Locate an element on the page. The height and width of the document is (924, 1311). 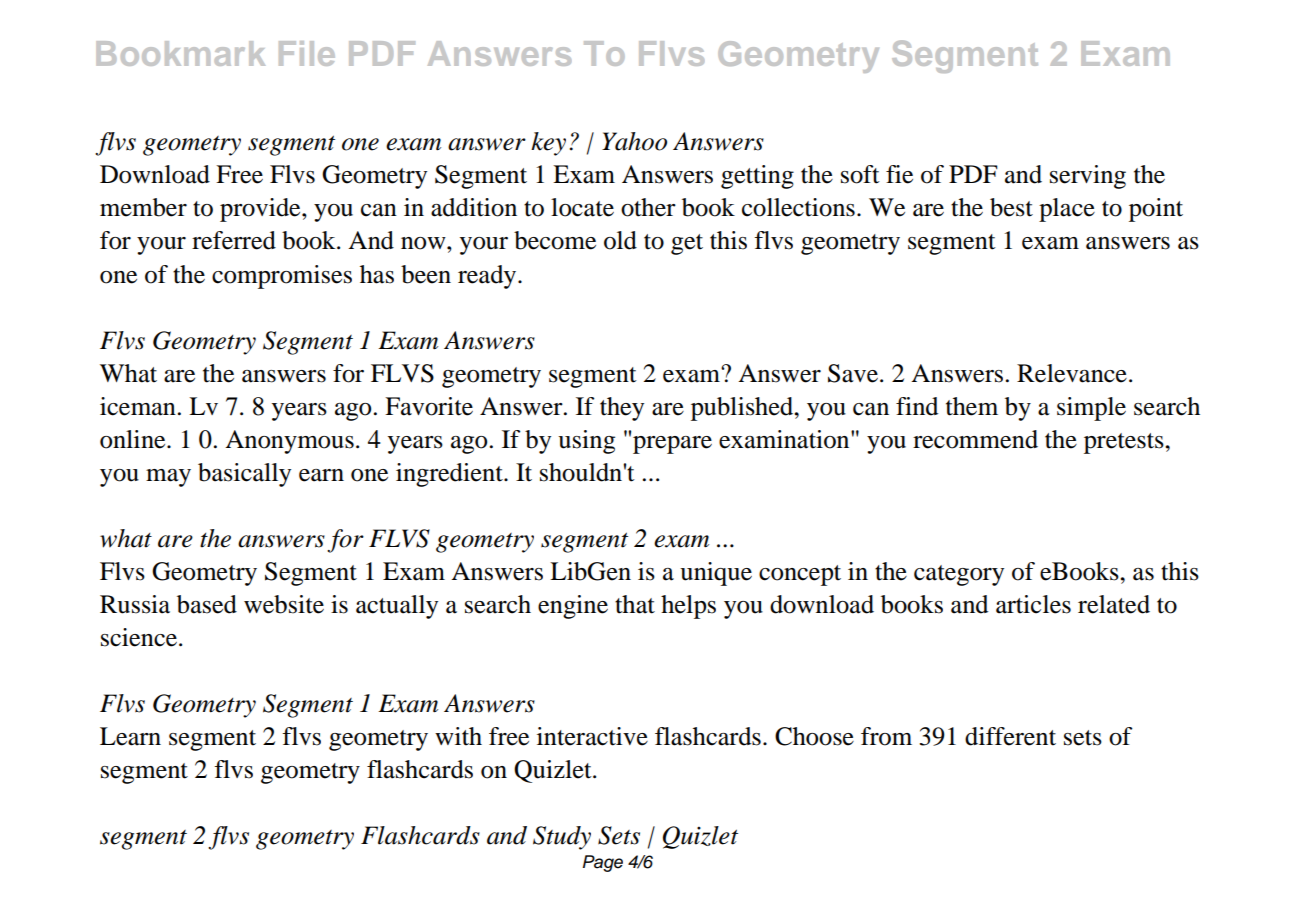
Page is located at coordinates (603, 863).
